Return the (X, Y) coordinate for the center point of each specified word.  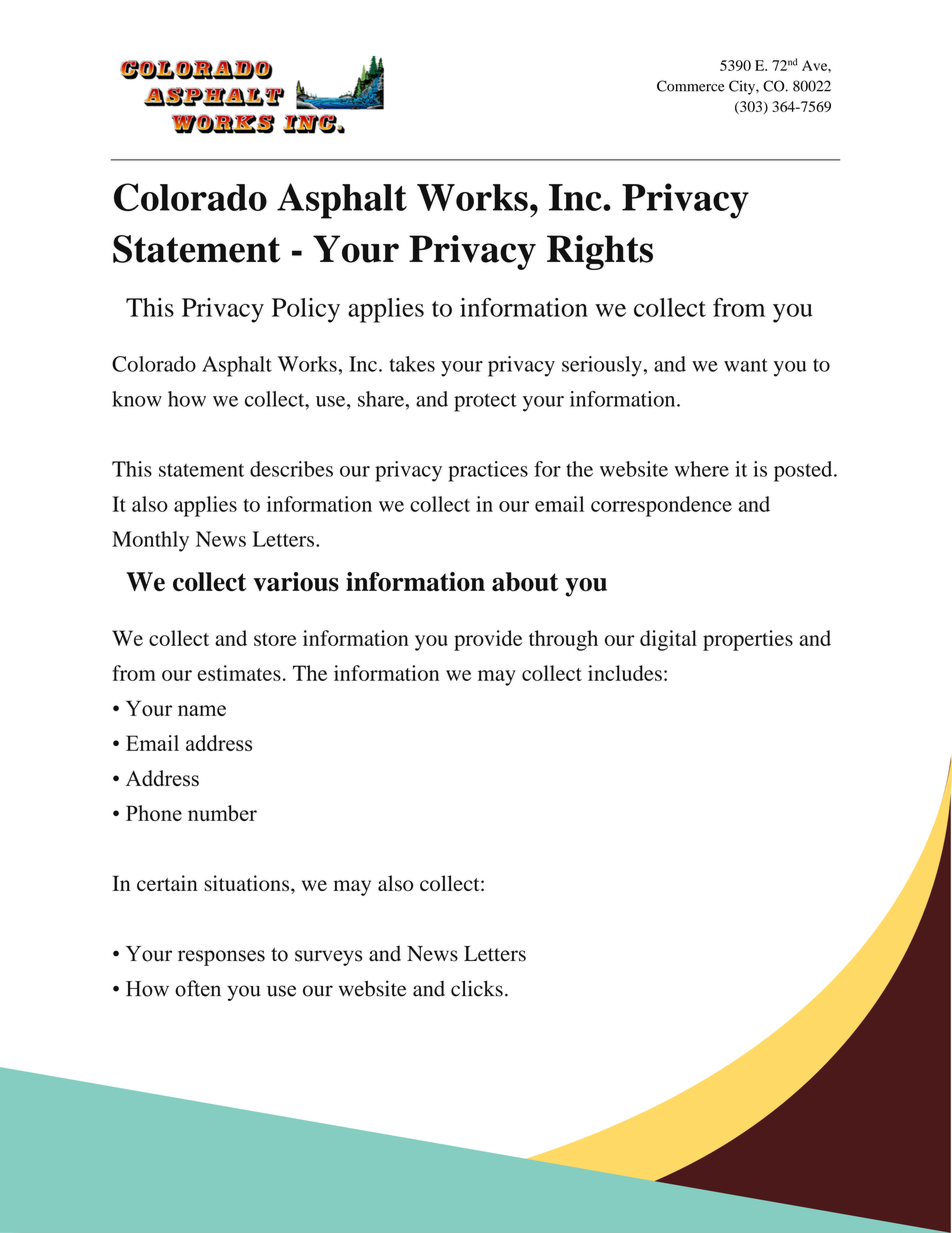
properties (748, 640)
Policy (306, 310)
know (137, 399)
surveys (328, 958)
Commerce (691, 86)
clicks (477, 988)
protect (485, 402)
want (746, 365)
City (743, 87)
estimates (239, 673)
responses (221, 958)
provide (488, 640)
